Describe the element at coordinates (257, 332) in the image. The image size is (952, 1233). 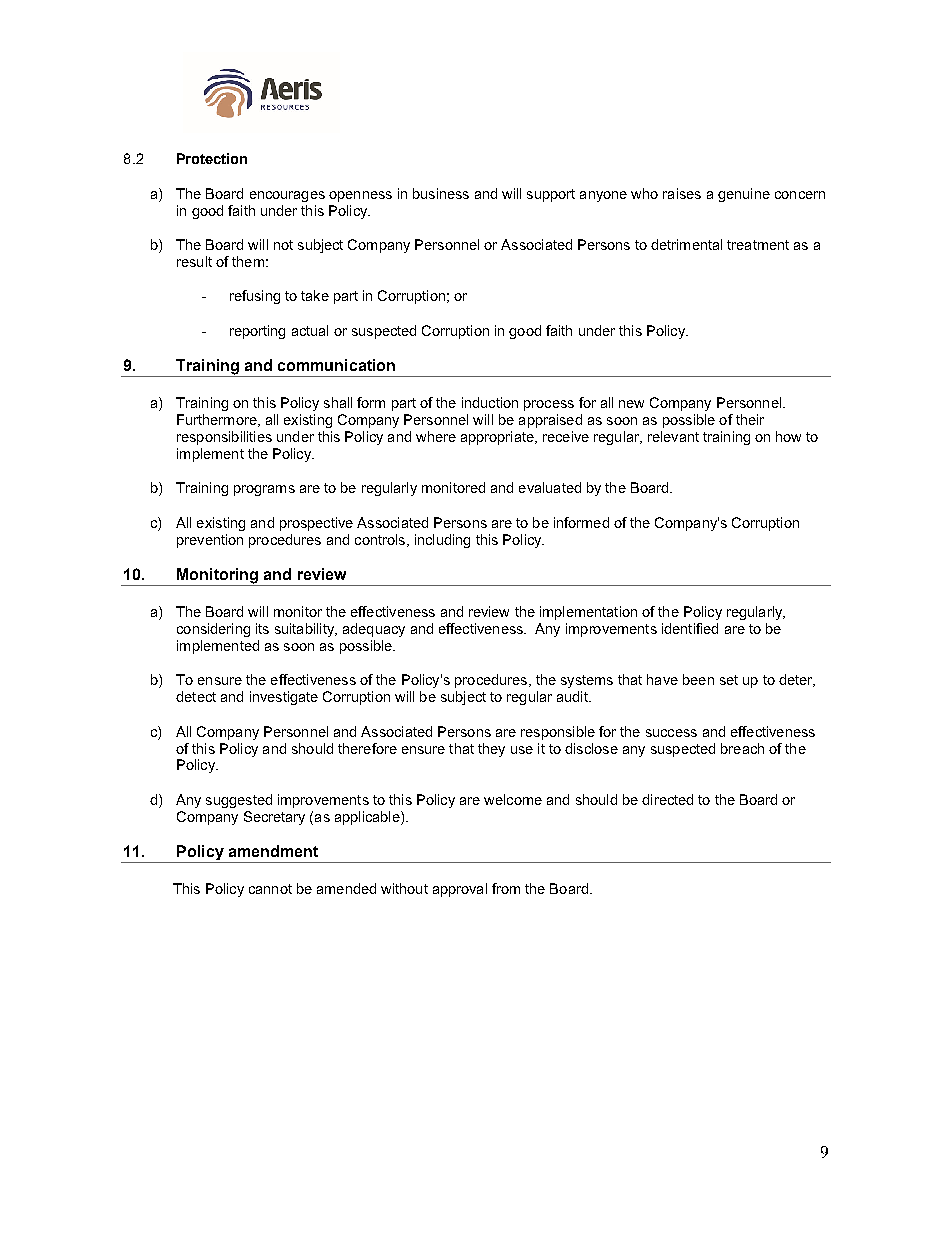
I see `reporting` at that location.
